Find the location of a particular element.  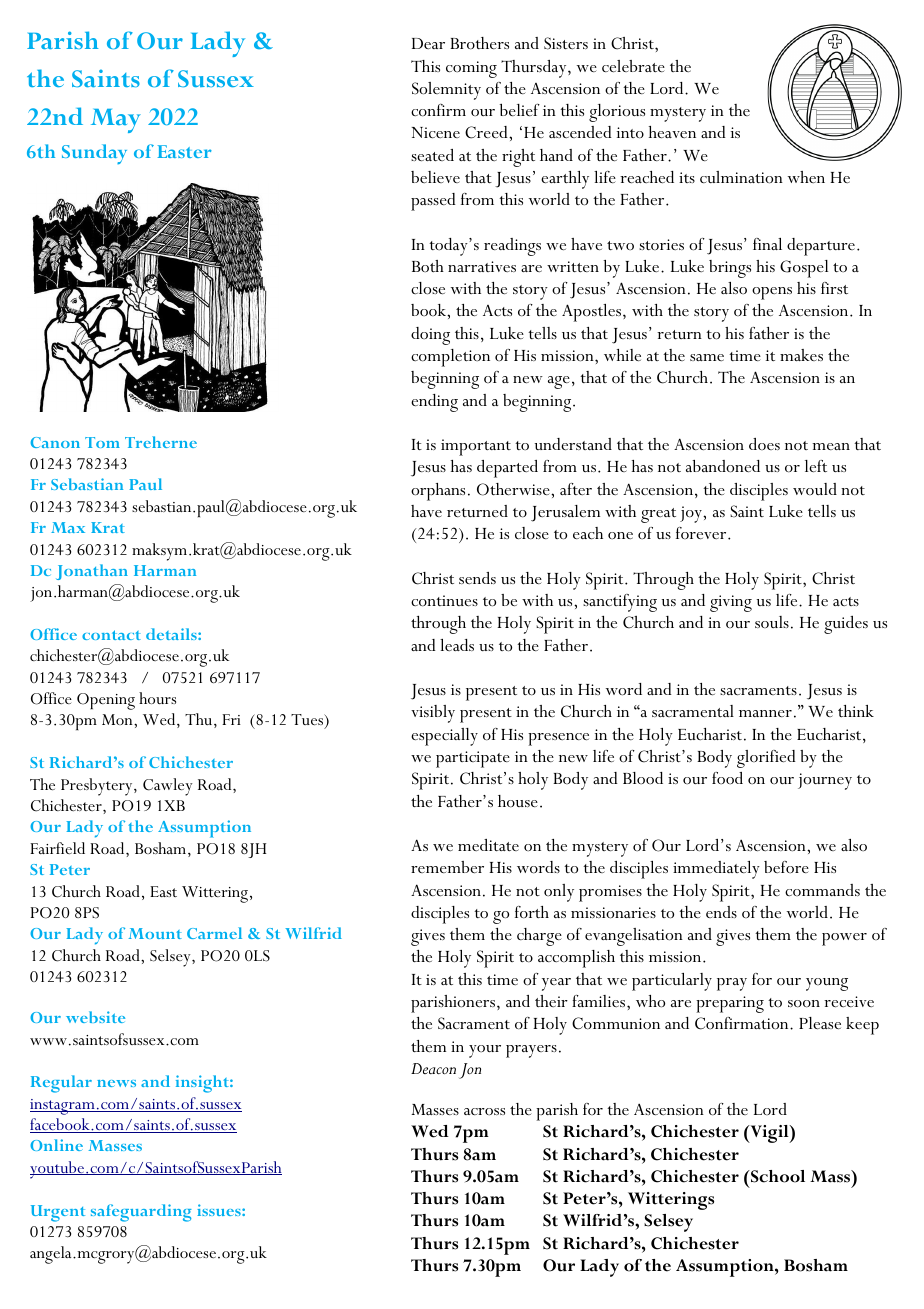

May is located at coordinates (116, 121).
